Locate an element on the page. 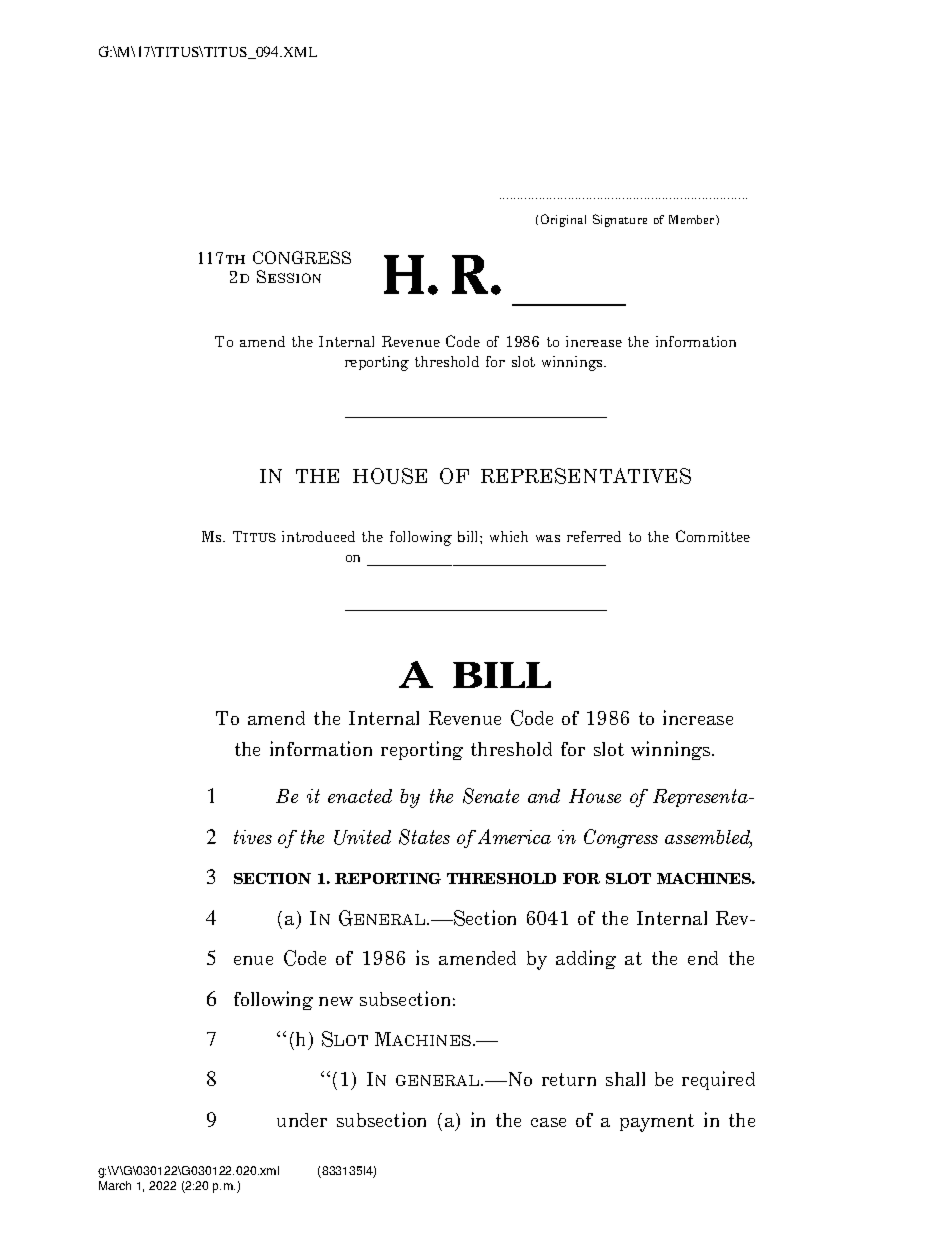 This page has width=952, height=1233. March is located at coordinates (115, 1185).
